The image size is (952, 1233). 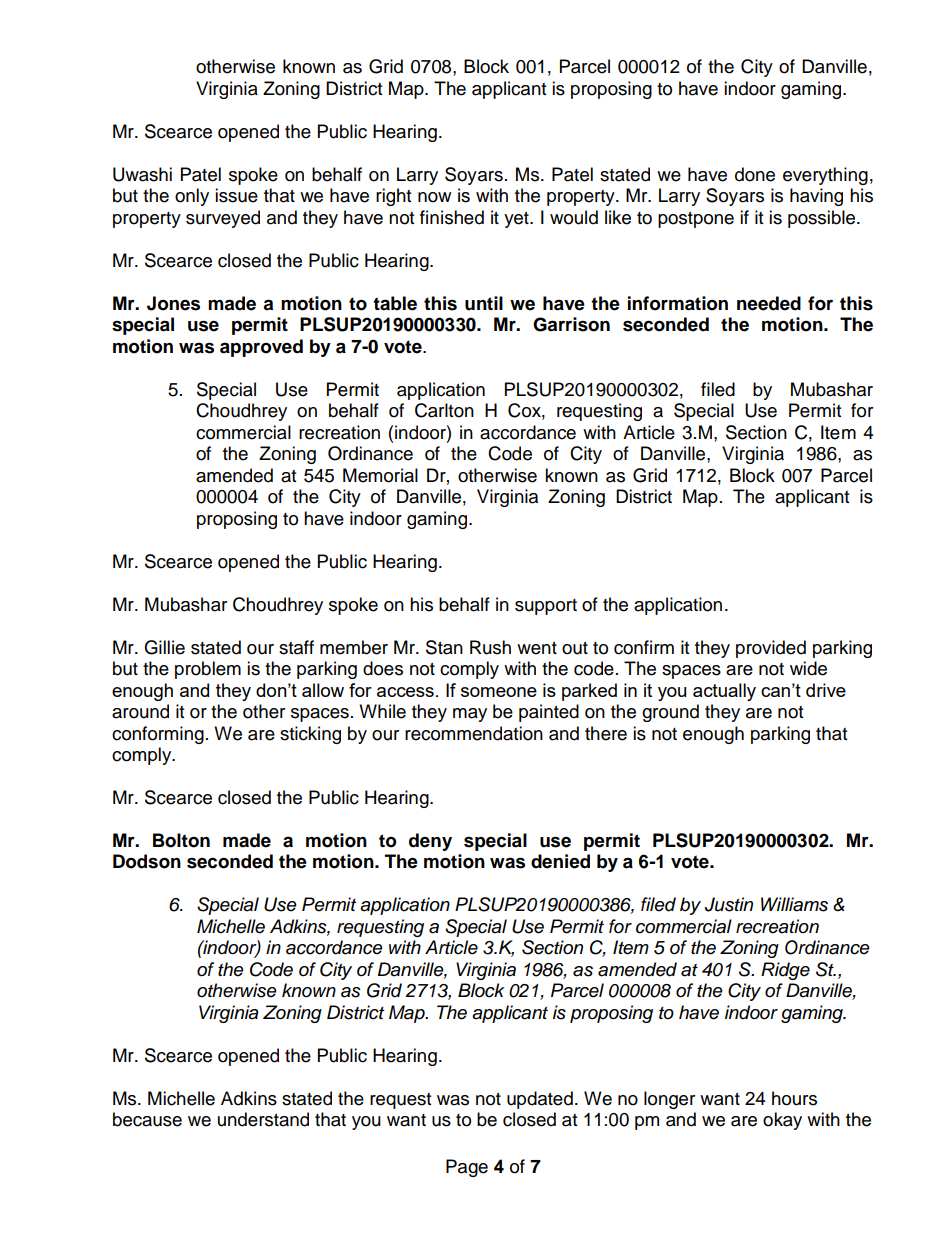 What do you see at coordinates (724, 692) in the image?
I see `actually` at bounding box center [724, 692].
